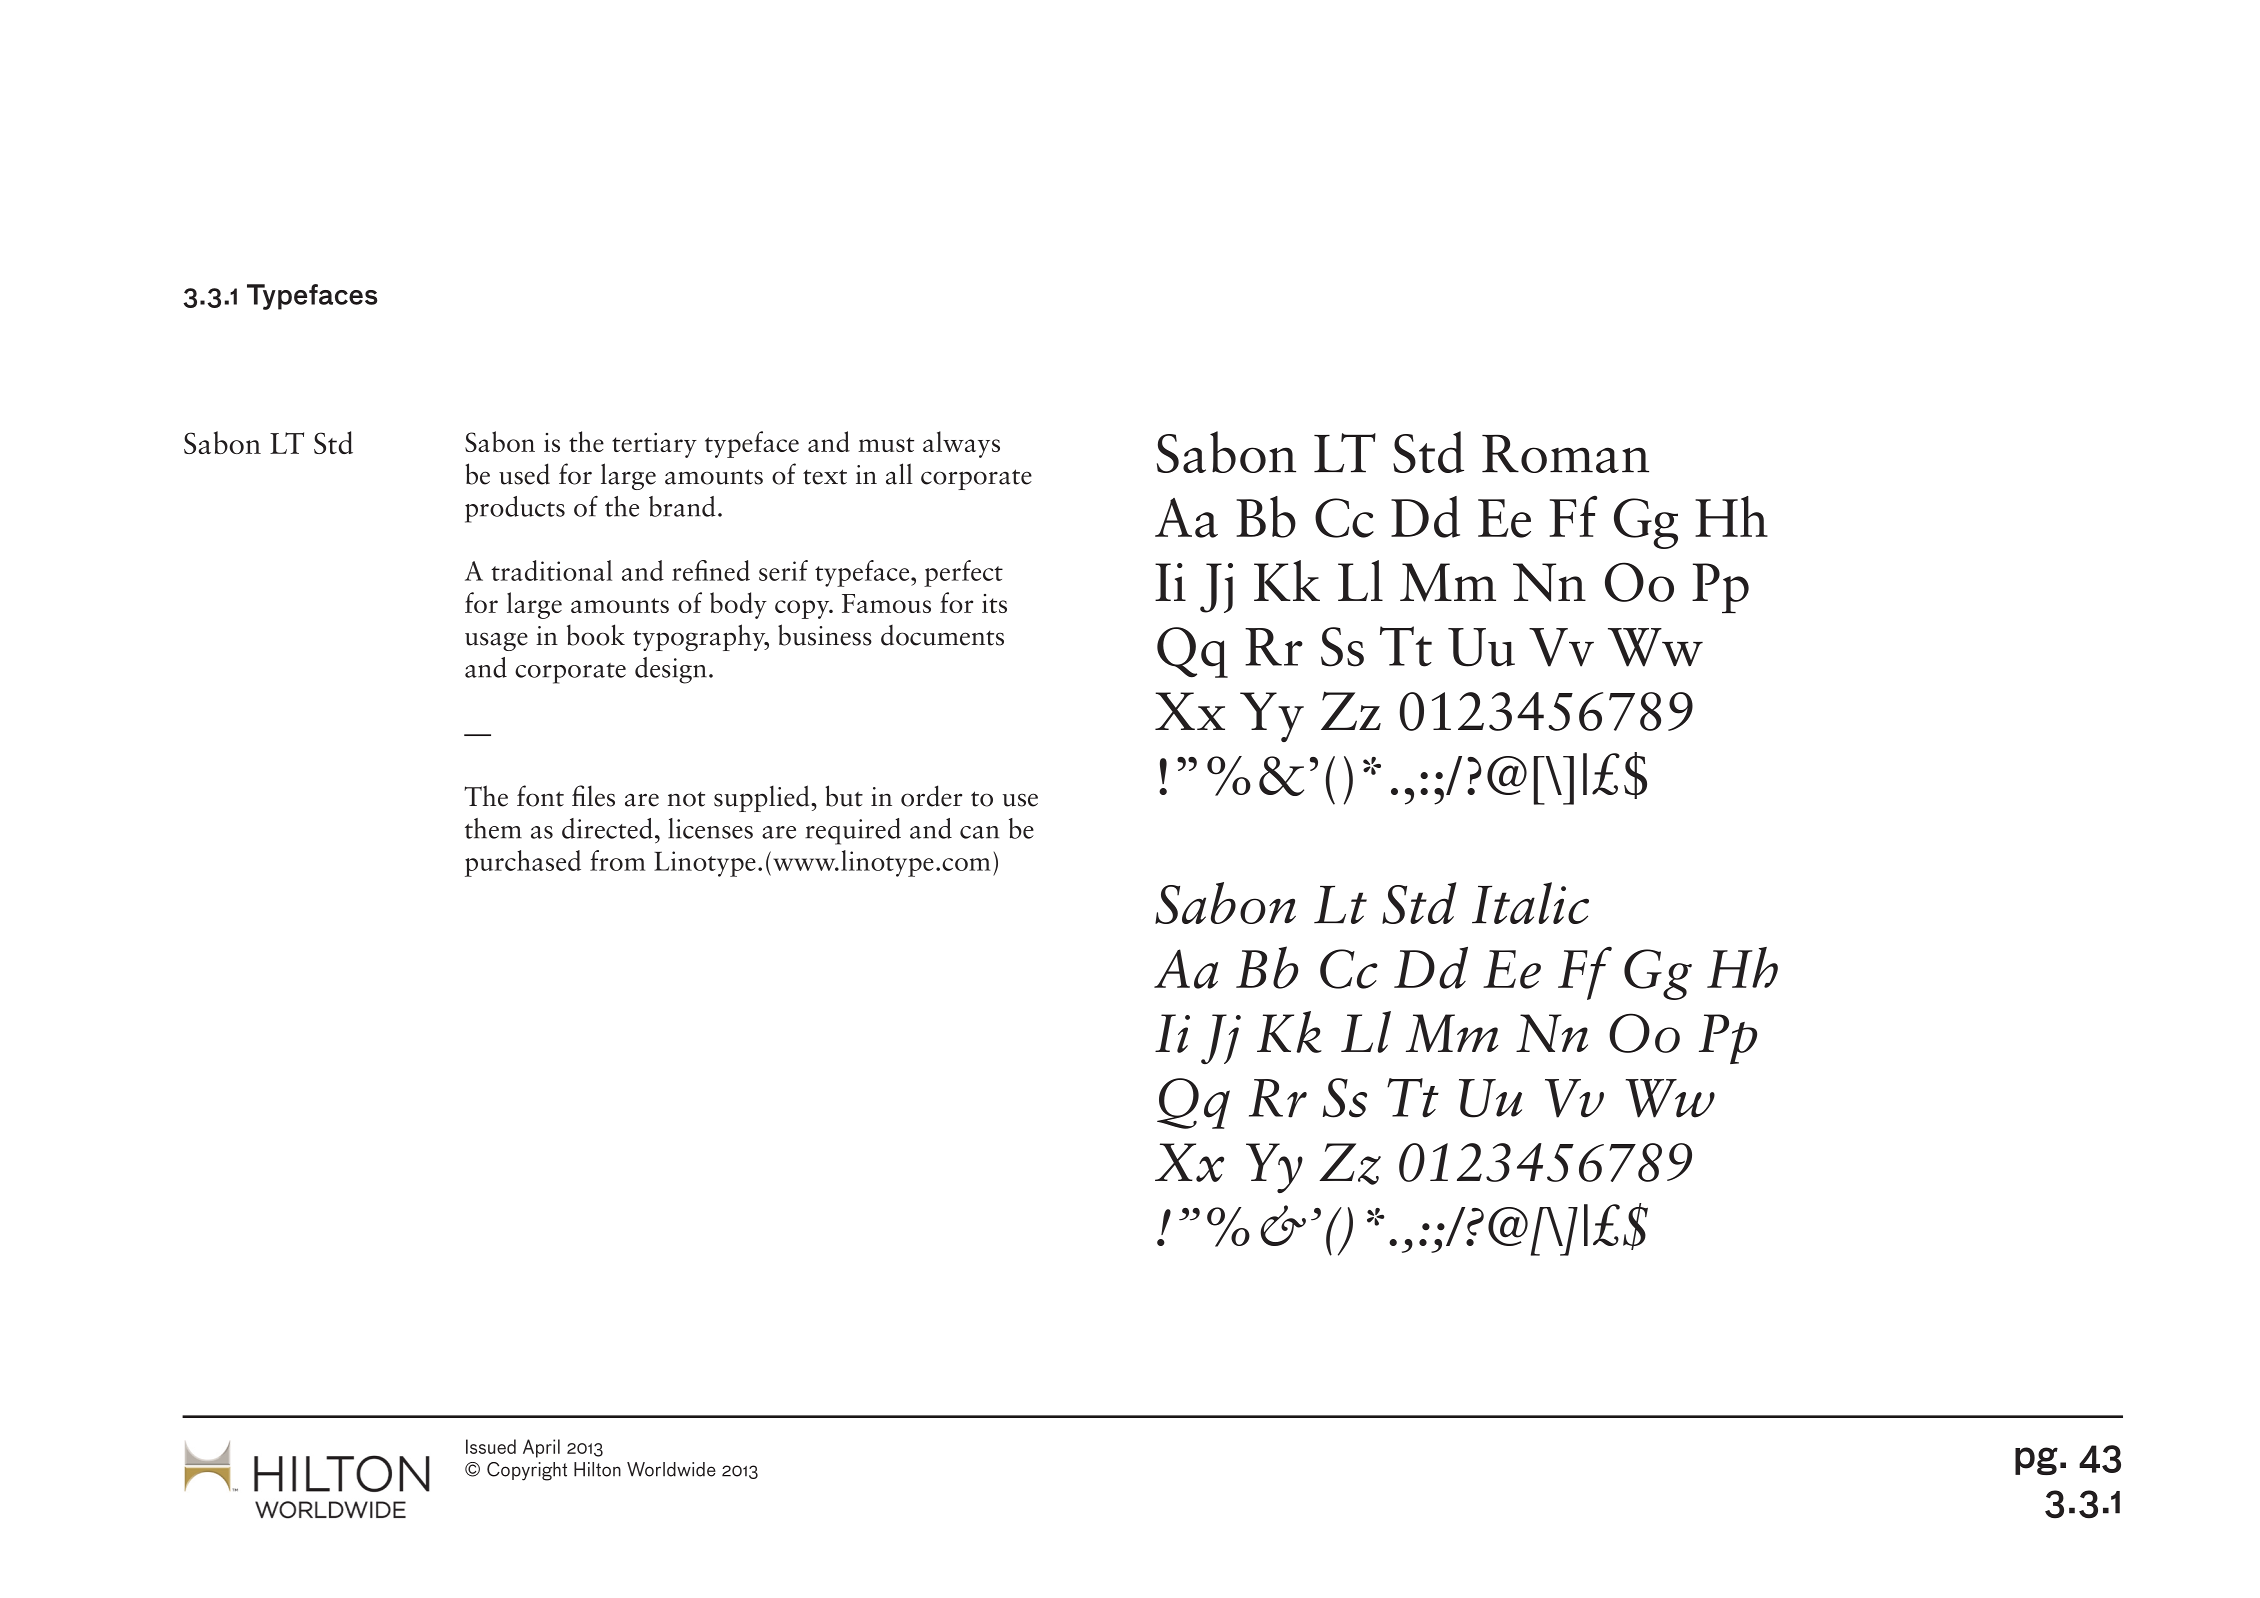 This screenshot has height=1598, width=2260. I want to click on Hilton, so click(597, 1469).
